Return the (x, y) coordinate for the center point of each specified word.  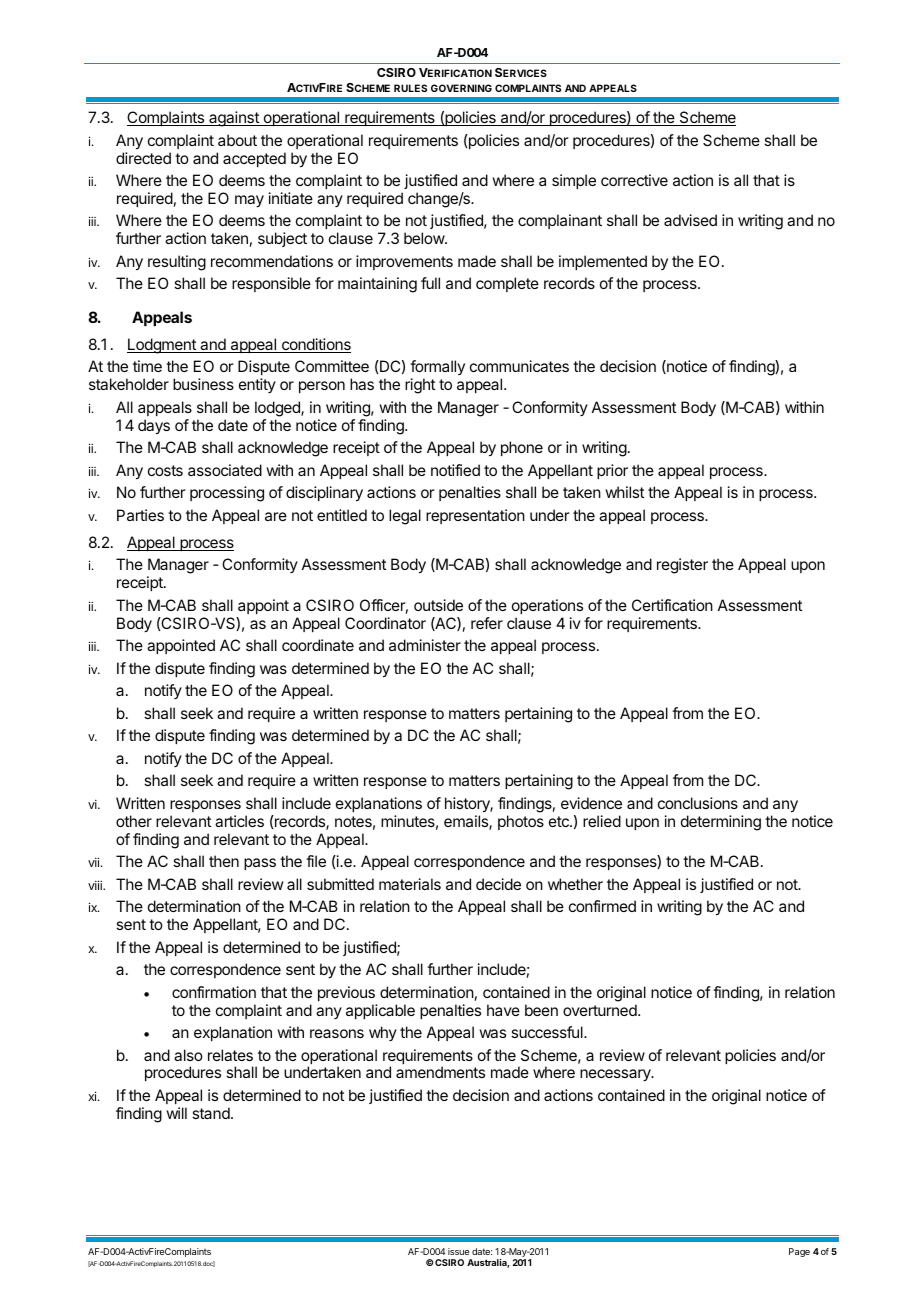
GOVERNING (461, 88)
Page (799, 1252)
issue (458, 1251)
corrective (634, 180)
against (234, 119)
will (176, 1113)
